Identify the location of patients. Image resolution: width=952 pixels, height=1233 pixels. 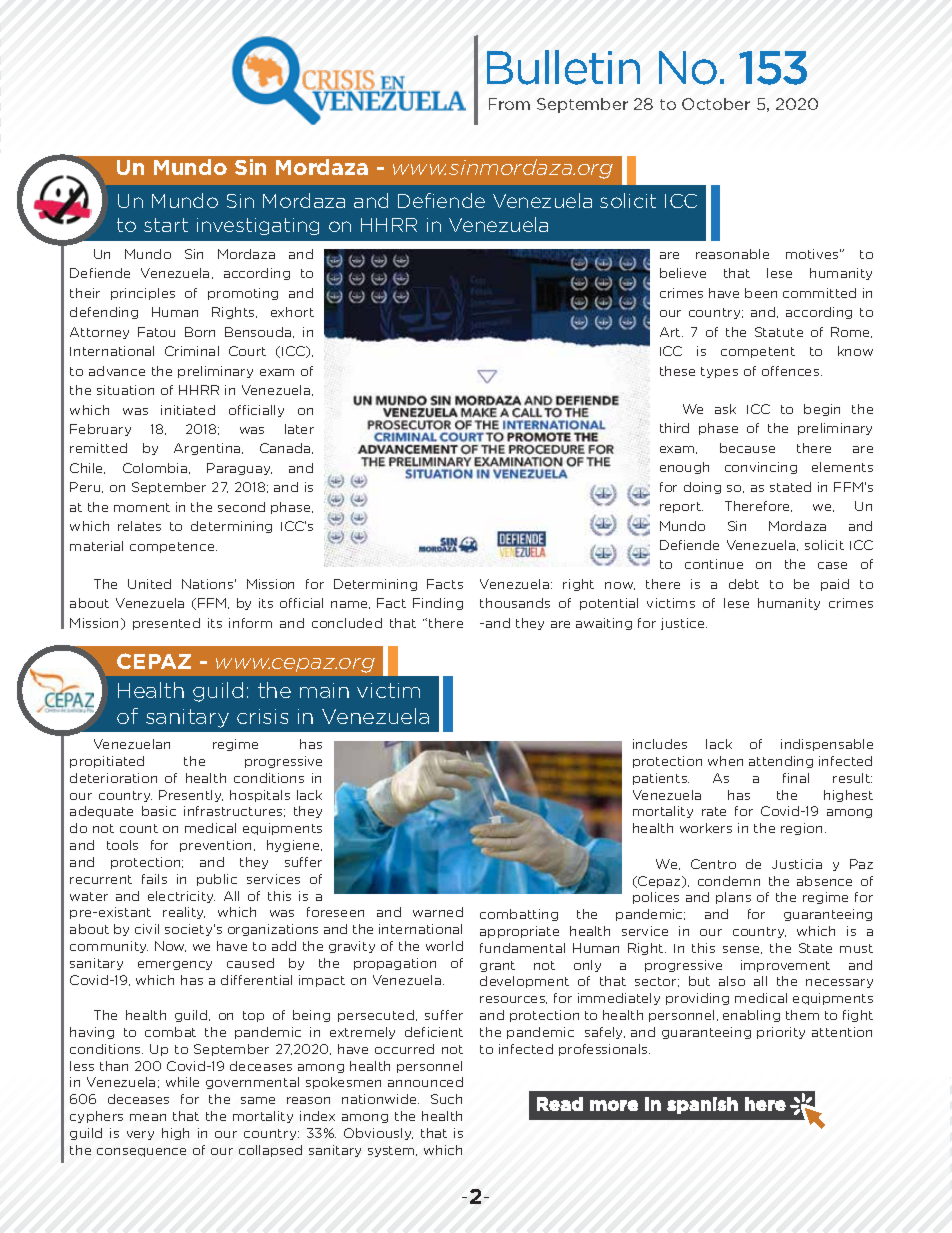
(661, 779).
